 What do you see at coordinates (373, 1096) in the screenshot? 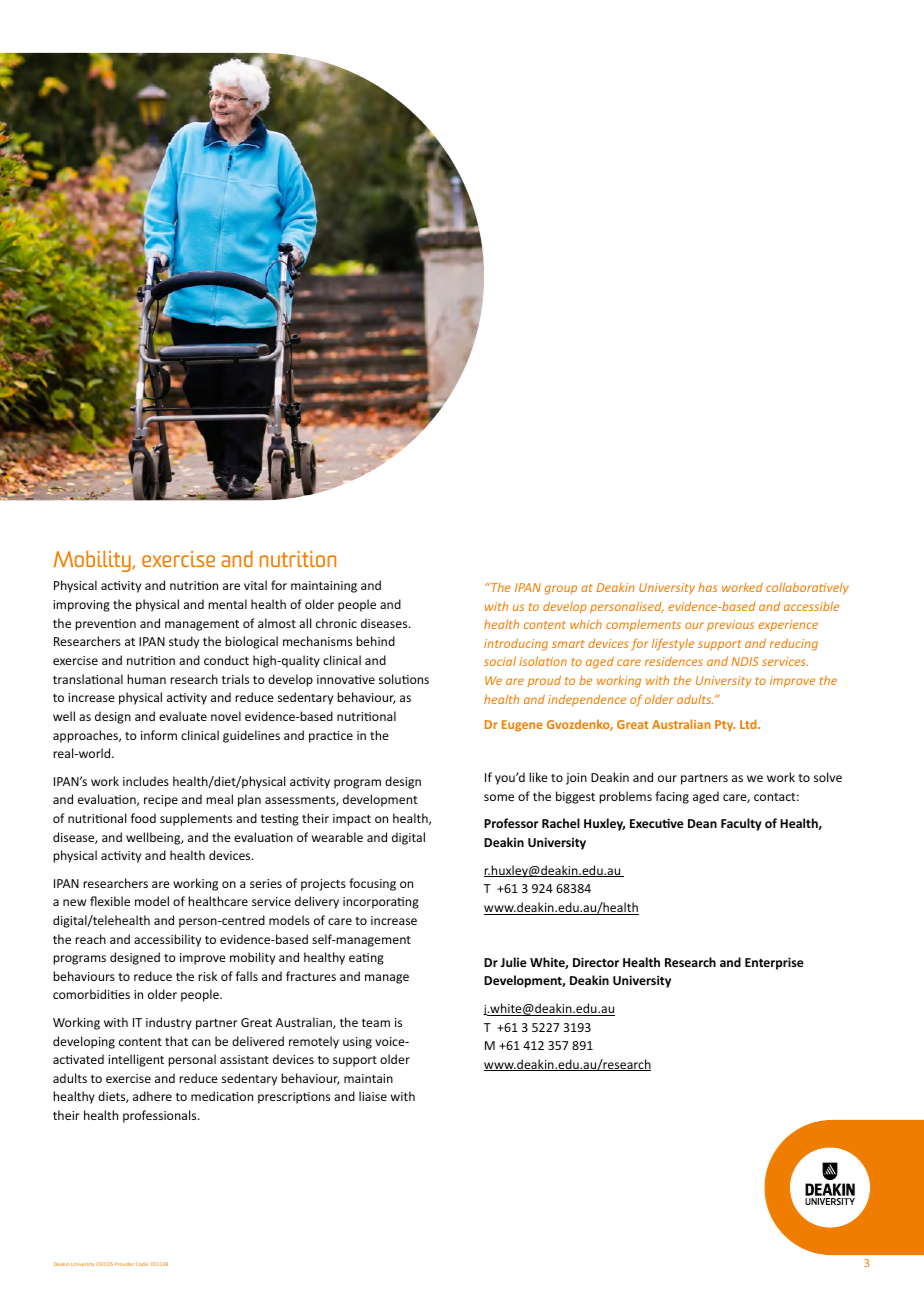
I see `liaise` at bounding box center [373, 1096].
